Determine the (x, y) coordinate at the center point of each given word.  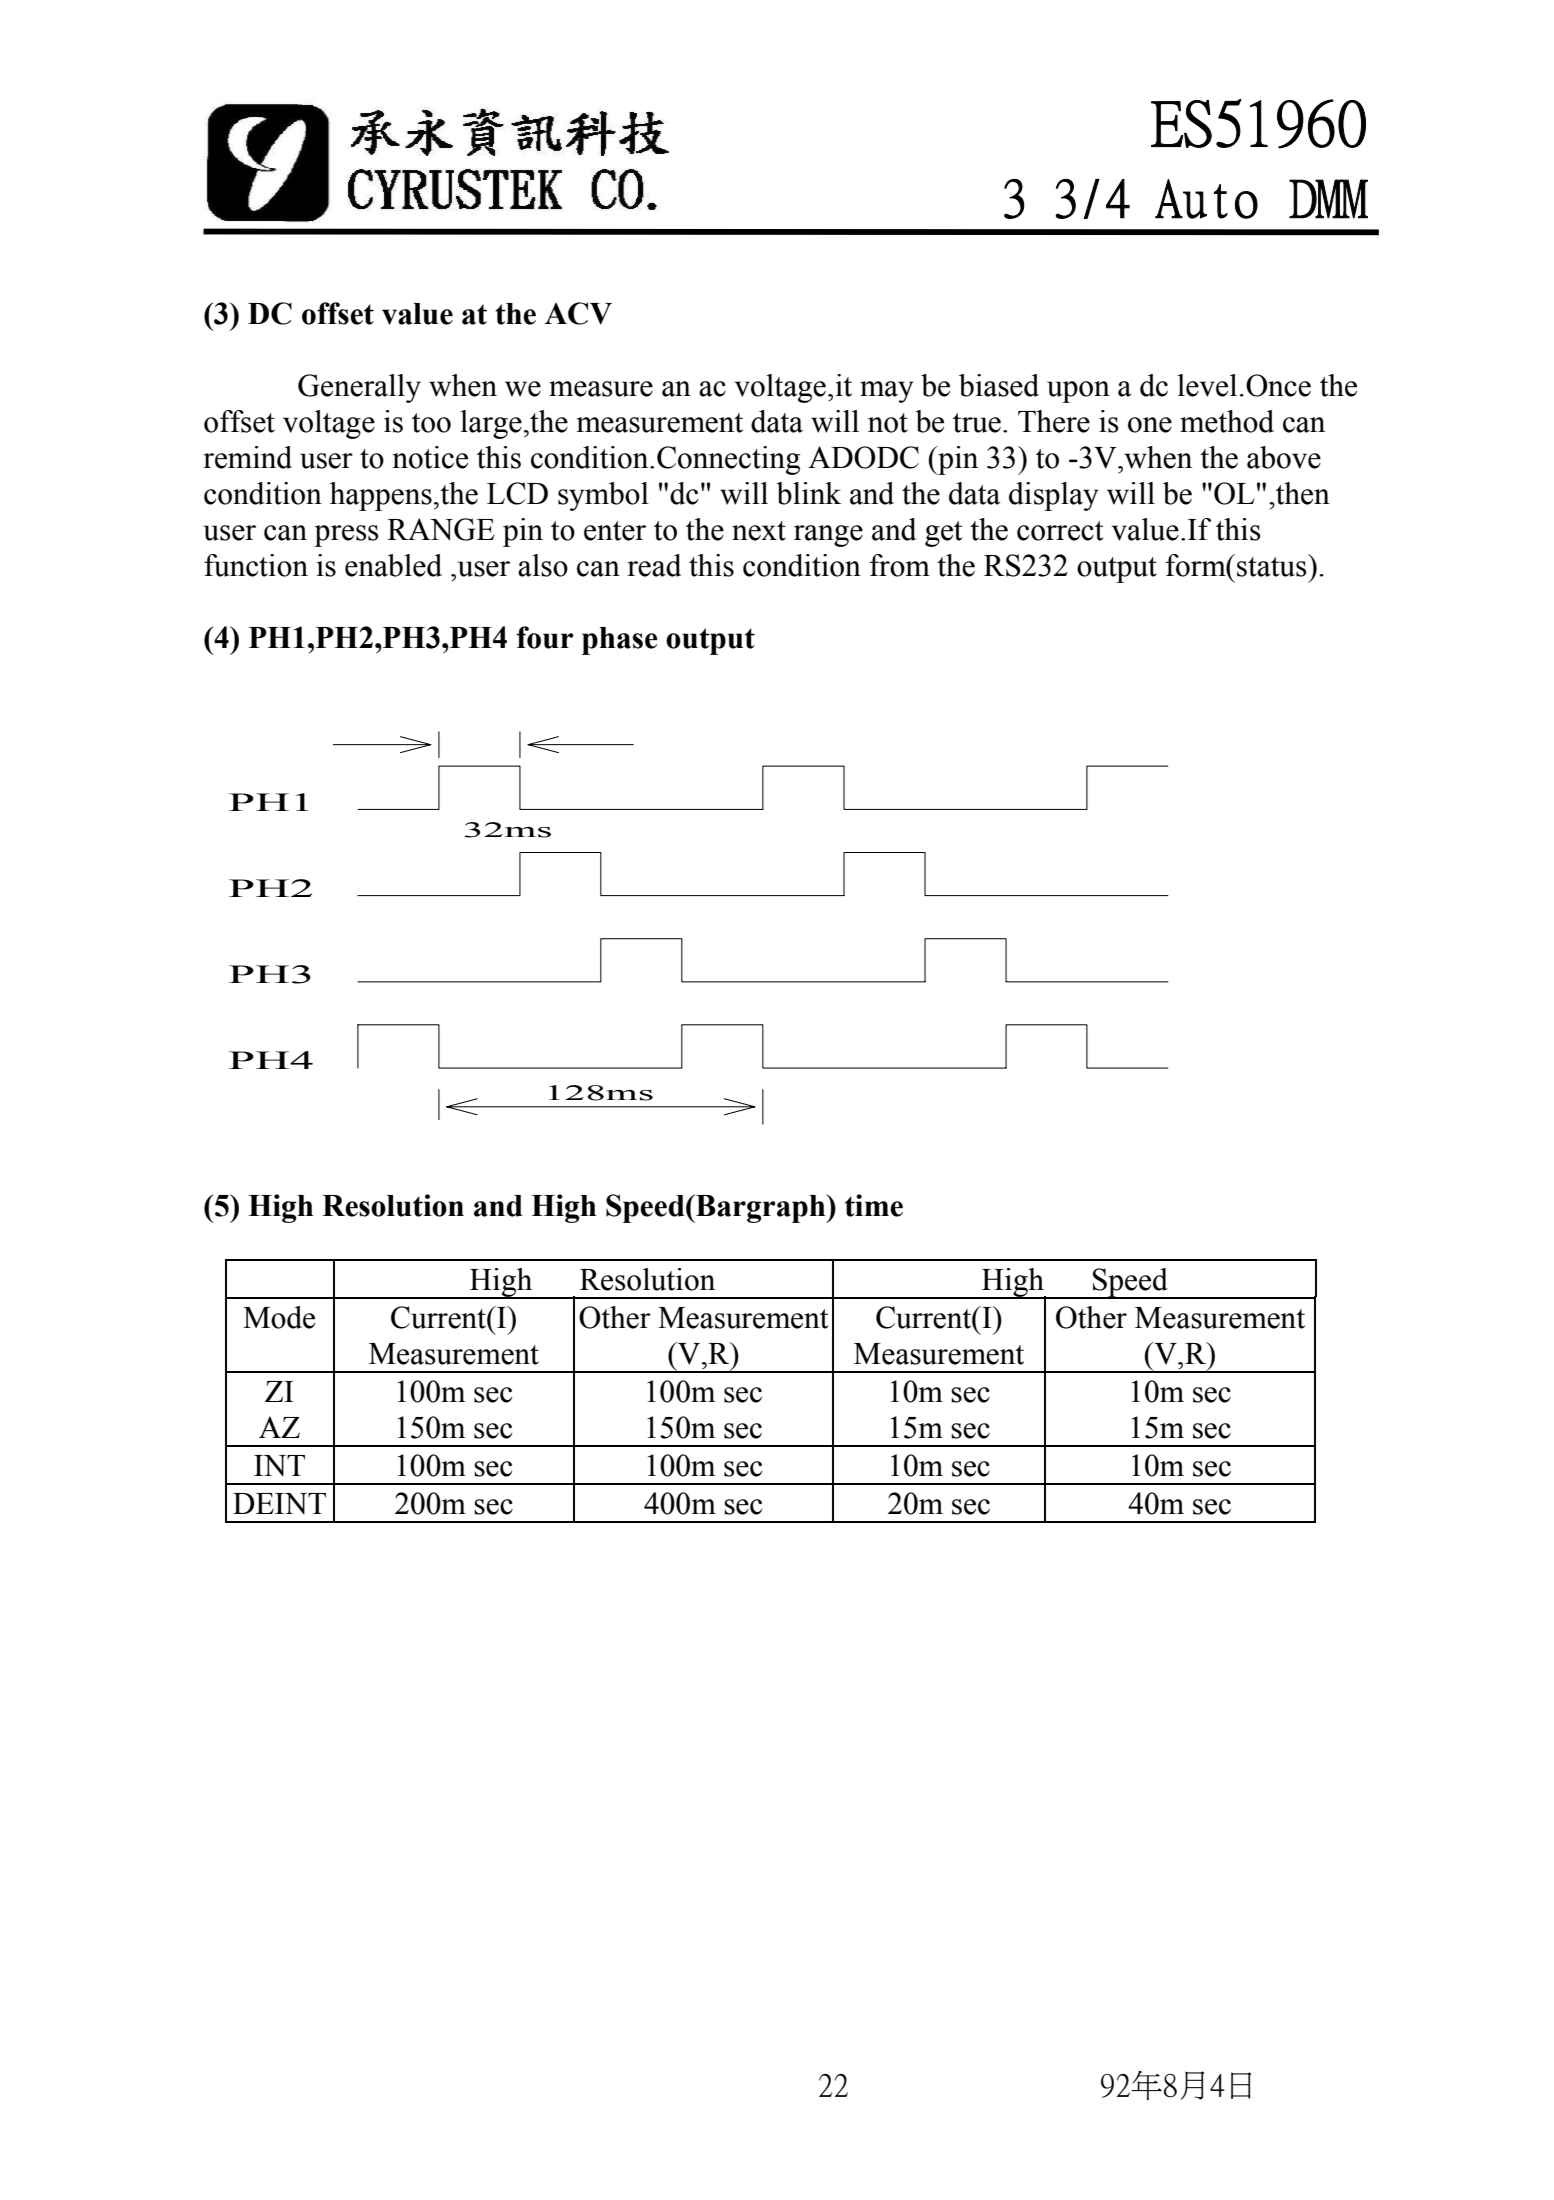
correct (1060, 531)
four (545, 637)
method (1227, 421)
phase (620, 641)
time (874, 1205)
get (943, 534)
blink (808, 493)
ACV (578, 313)
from (900, 565)
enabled (393, 565)
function (256, 565)
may (887, 392)
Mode (279, 1317)
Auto (1206, 199)
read (654, 565)
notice (430, 457)
